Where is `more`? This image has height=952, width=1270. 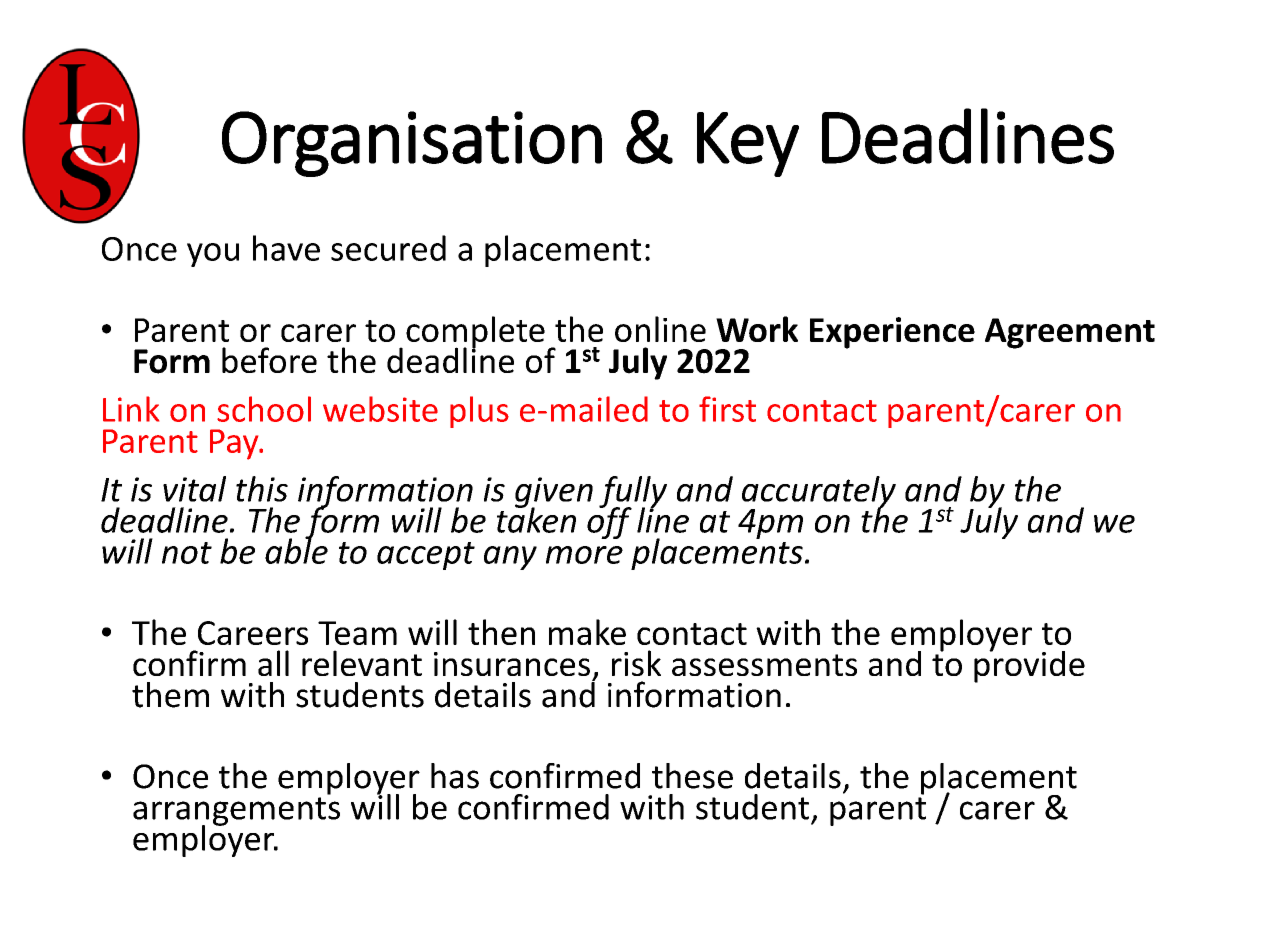
more is located at coordinates (584, 555).
